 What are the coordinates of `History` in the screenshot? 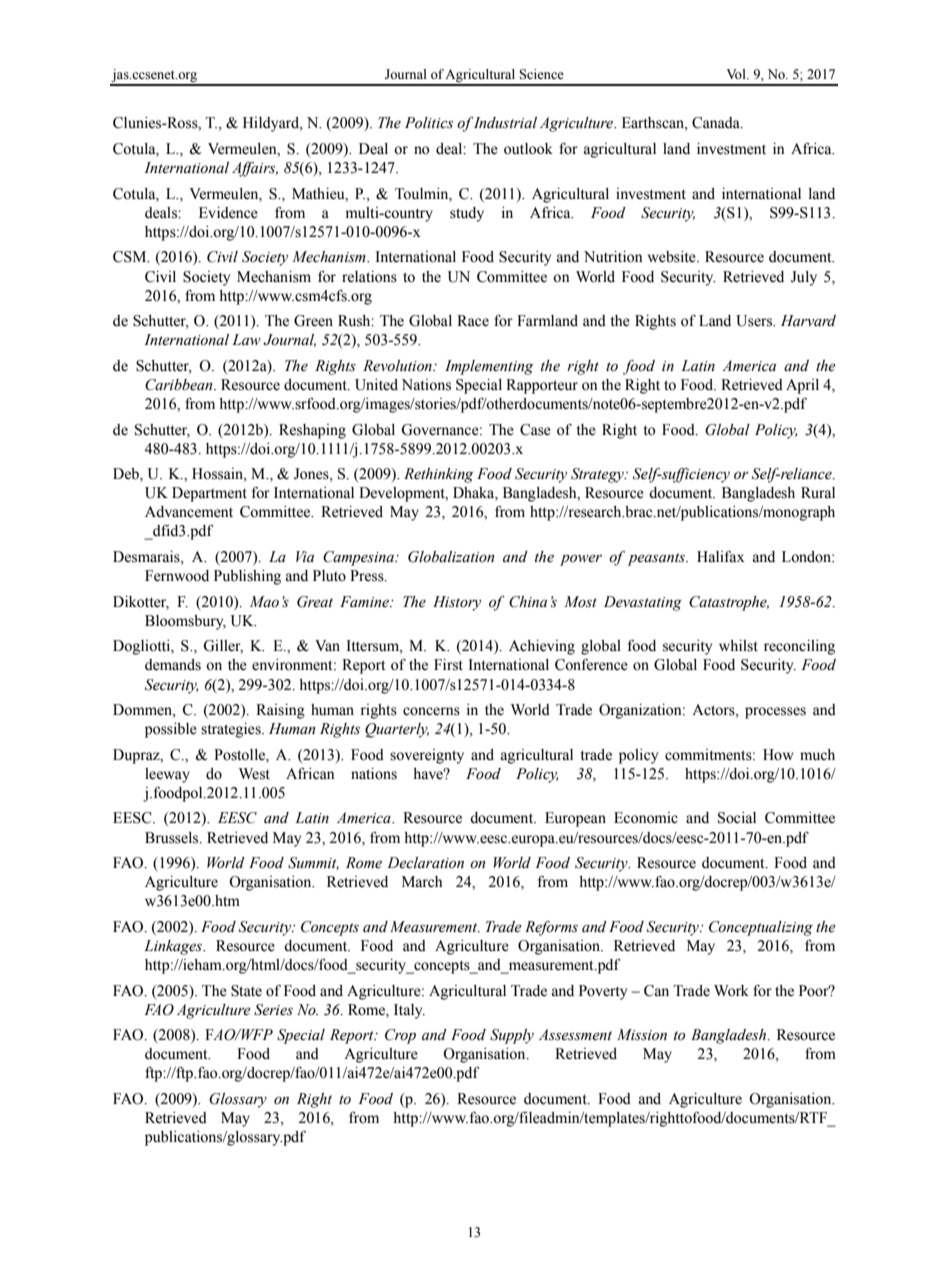 It's located at (457, 603).
